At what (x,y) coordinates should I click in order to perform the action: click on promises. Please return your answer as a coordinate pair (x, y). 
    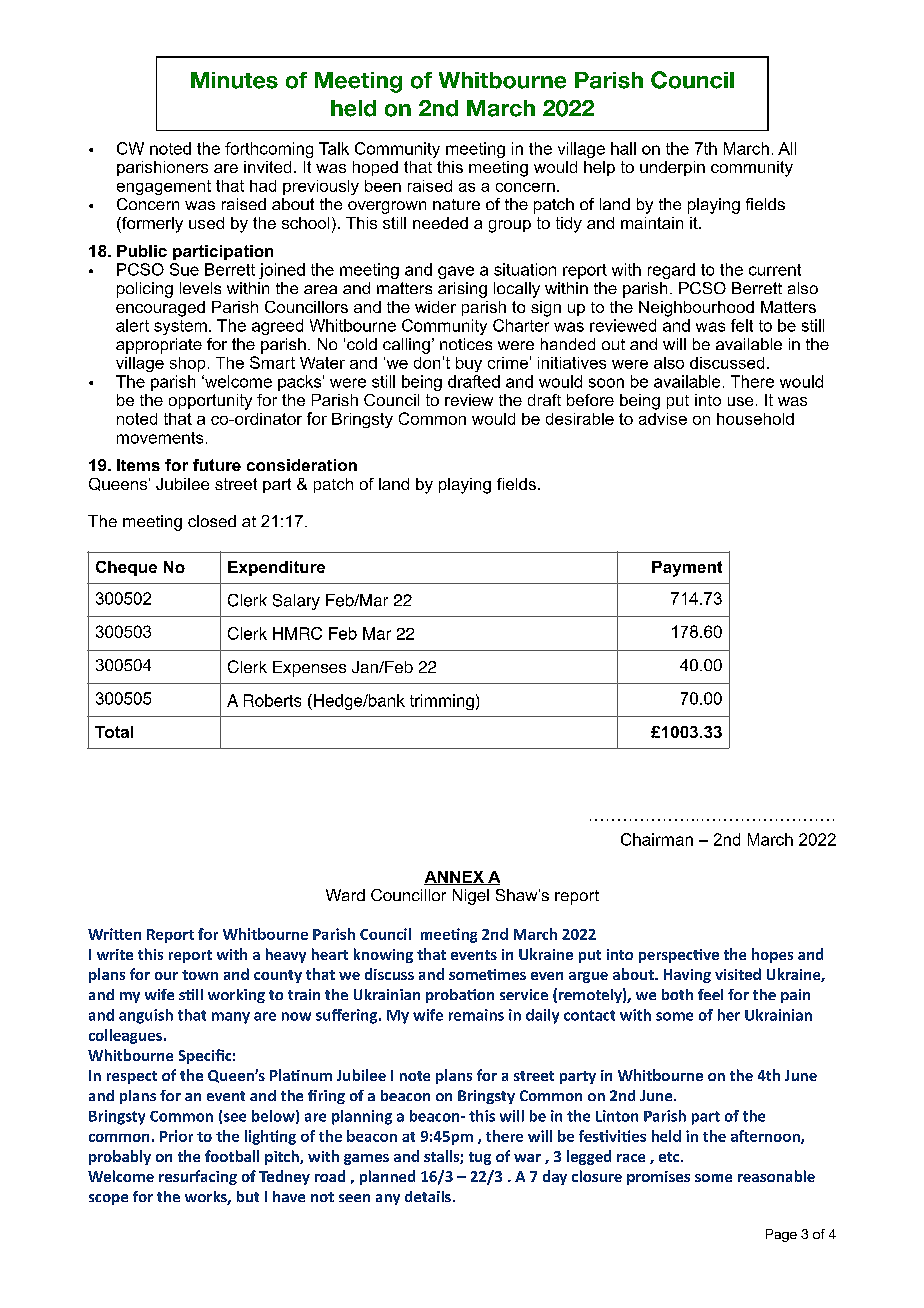
    Looking at the image, I should click on (658, 1178).
